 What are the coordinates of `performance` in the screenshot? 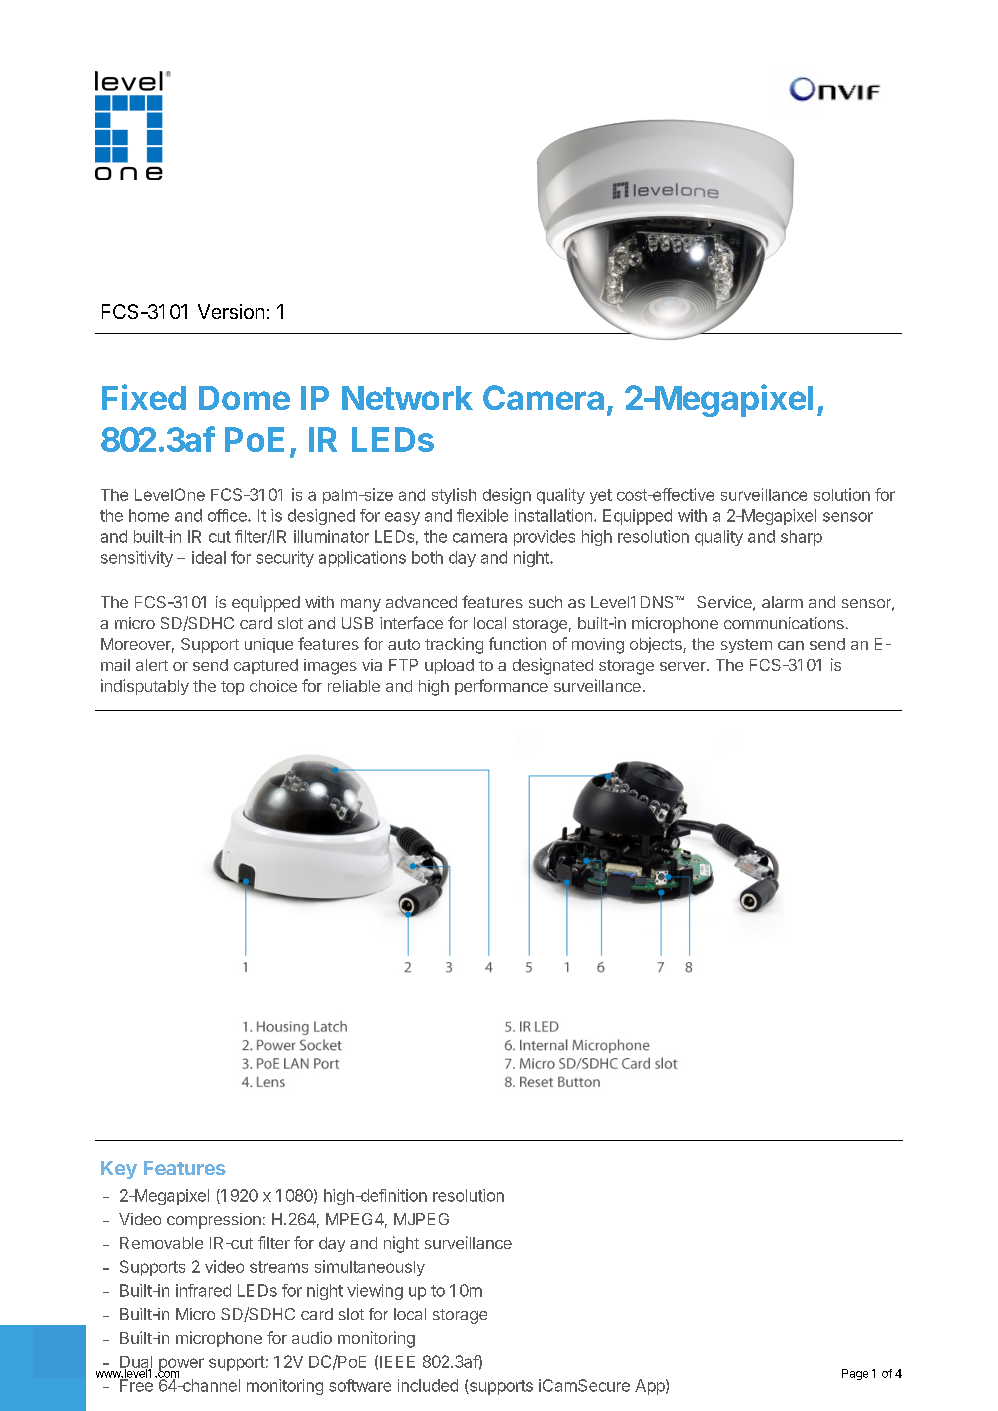 It's located at (501, 687).
